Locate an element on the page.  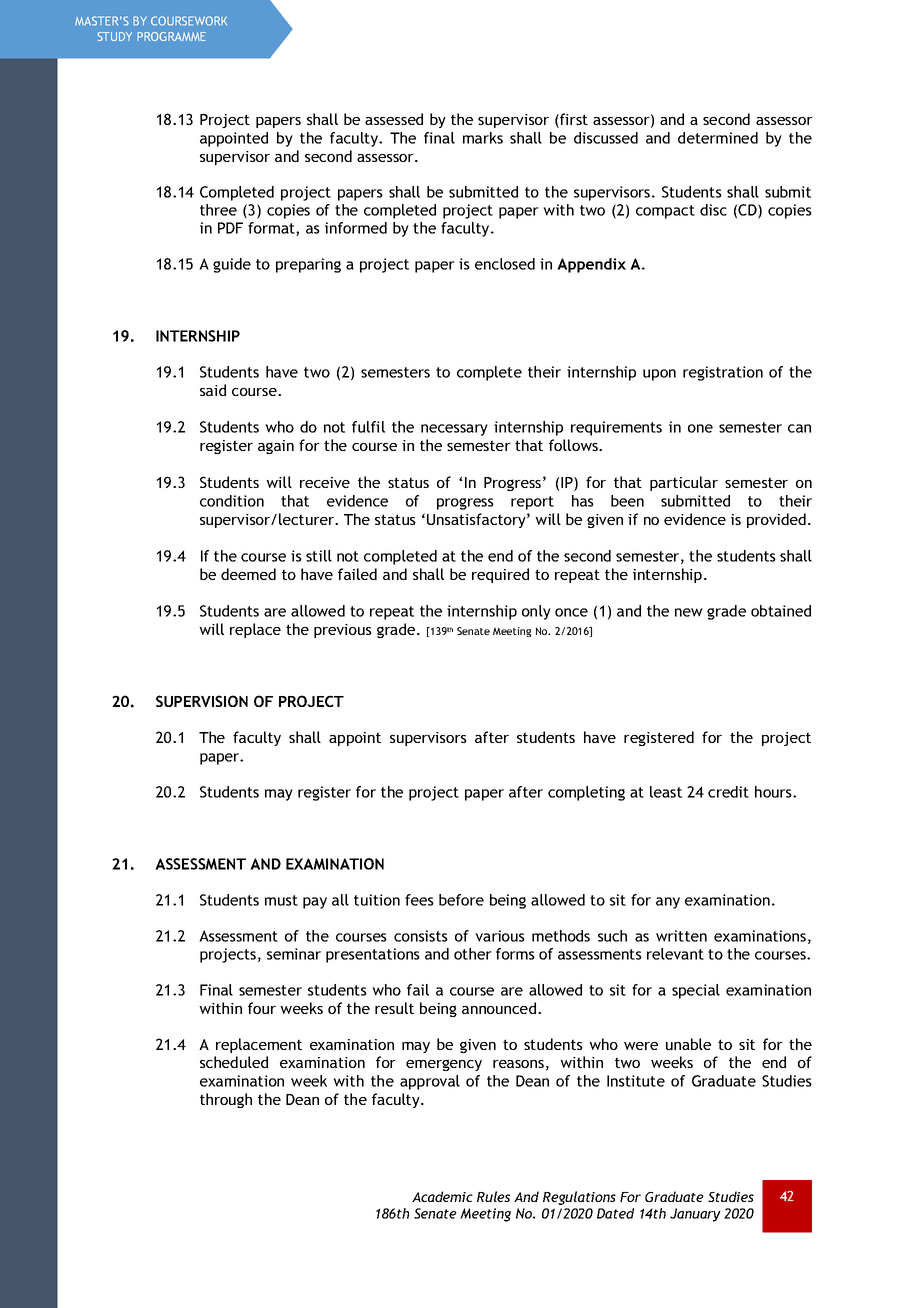
before is located at coordinates (461, 900).
